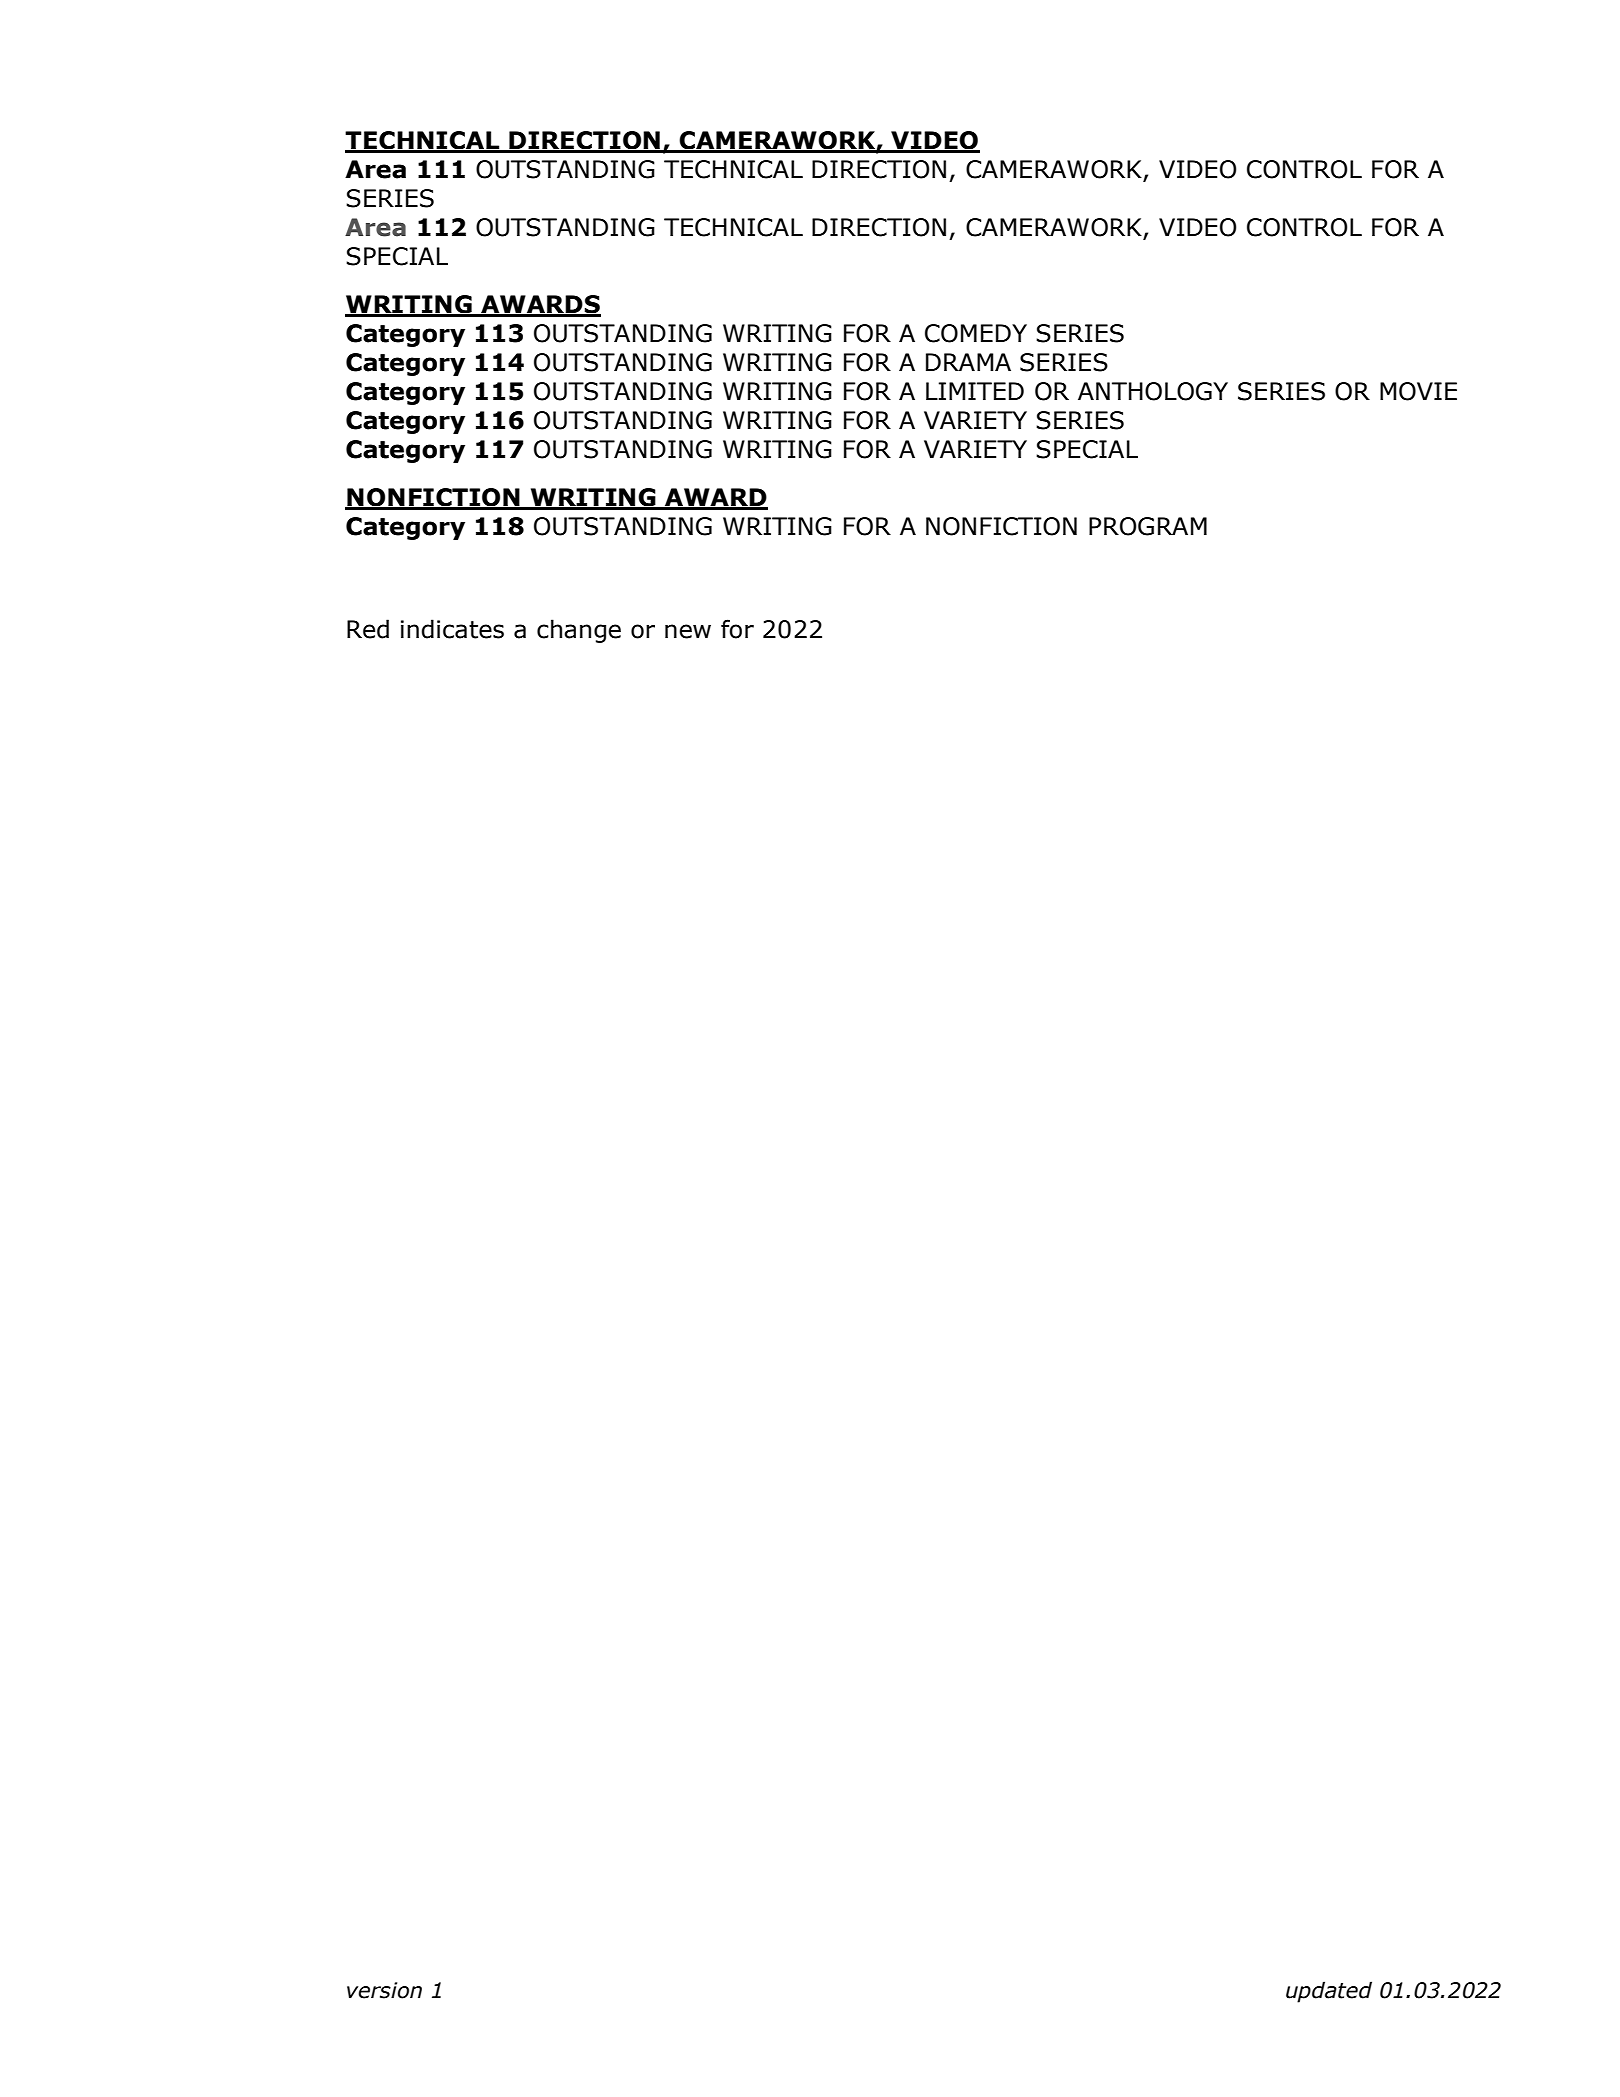 The image size is (1620, 2097). I want to click on DRAMA, so click(968, 362).
